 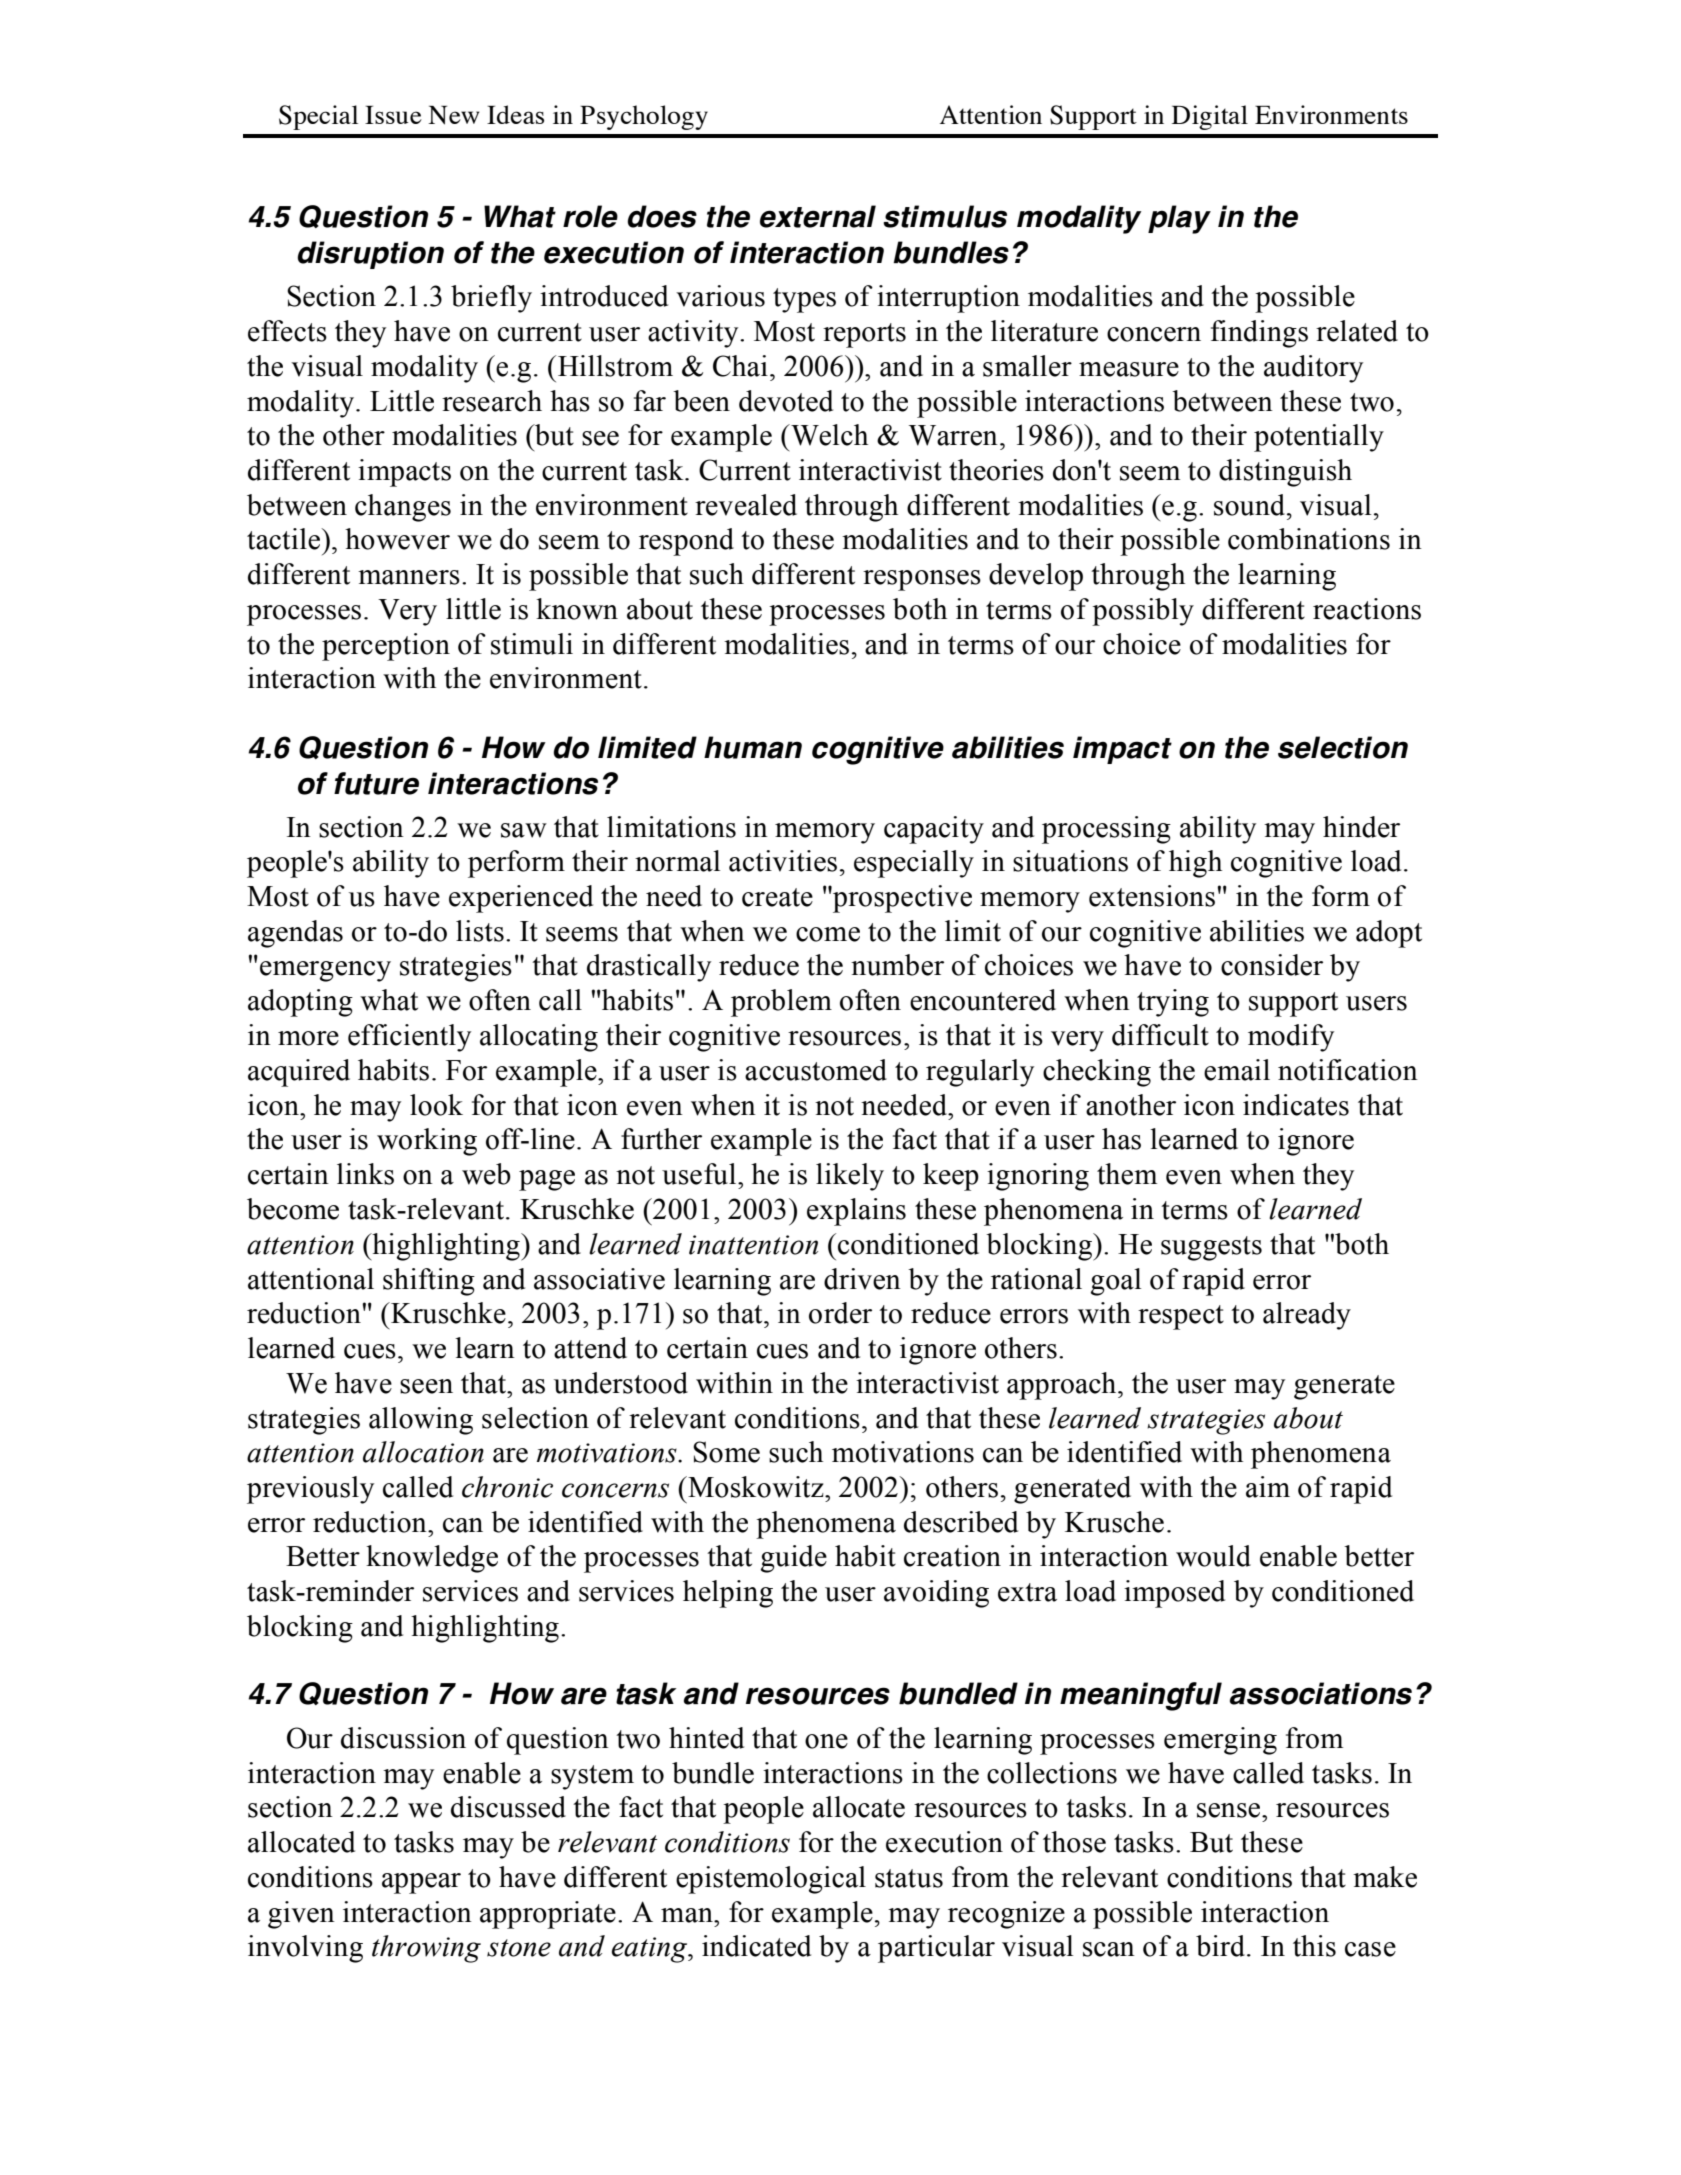 I want to click on epistemological, so click(x=771, y=1880).
